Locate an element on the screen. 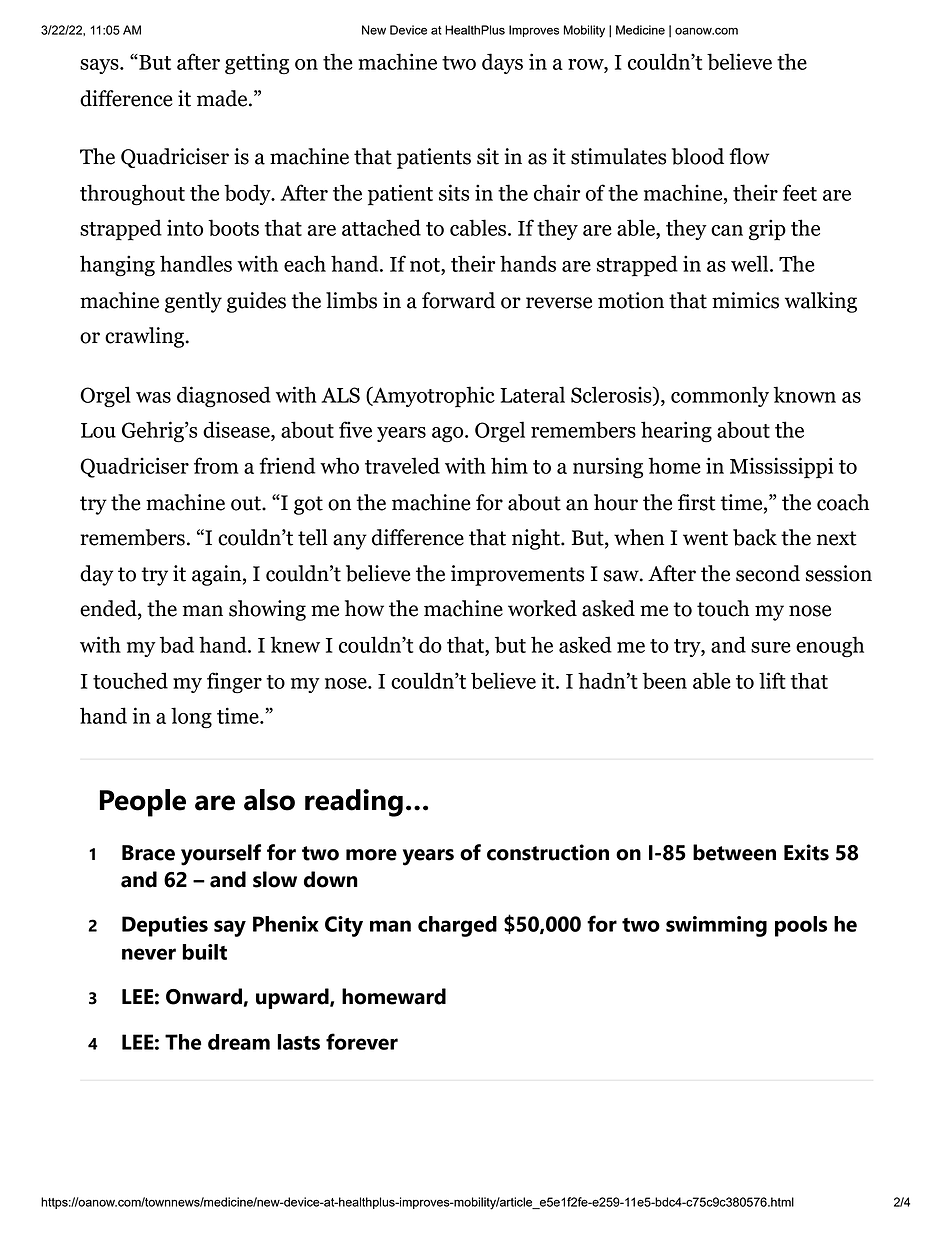 The height and width of the screenshot is (1233, 952). made is located at coordinates (223, 98).
